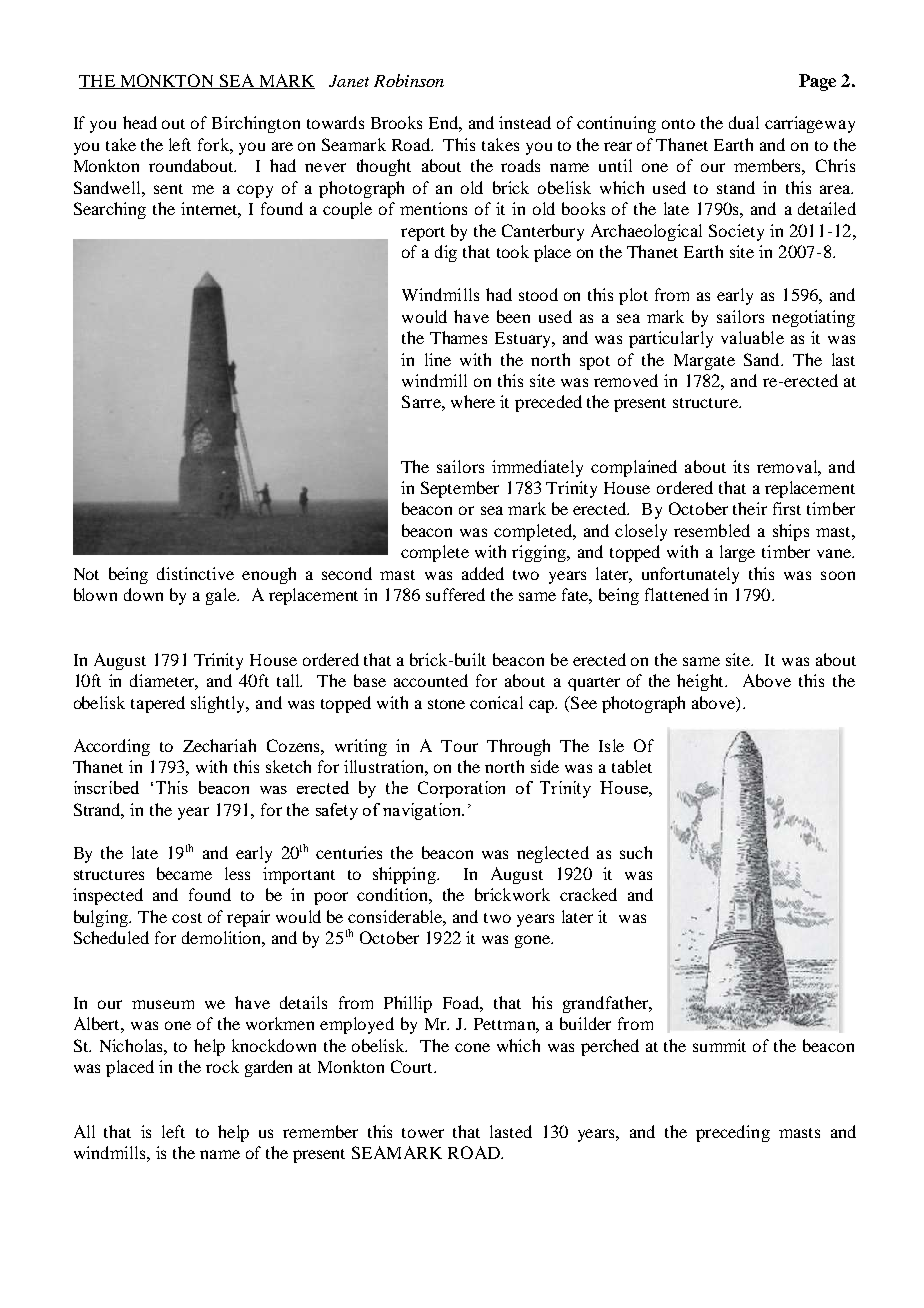 This page has width=924, height=1308. What do you see at coordinates (690, 575) in the page?
I see `unfortunately` at bounding box center [690, 575].
